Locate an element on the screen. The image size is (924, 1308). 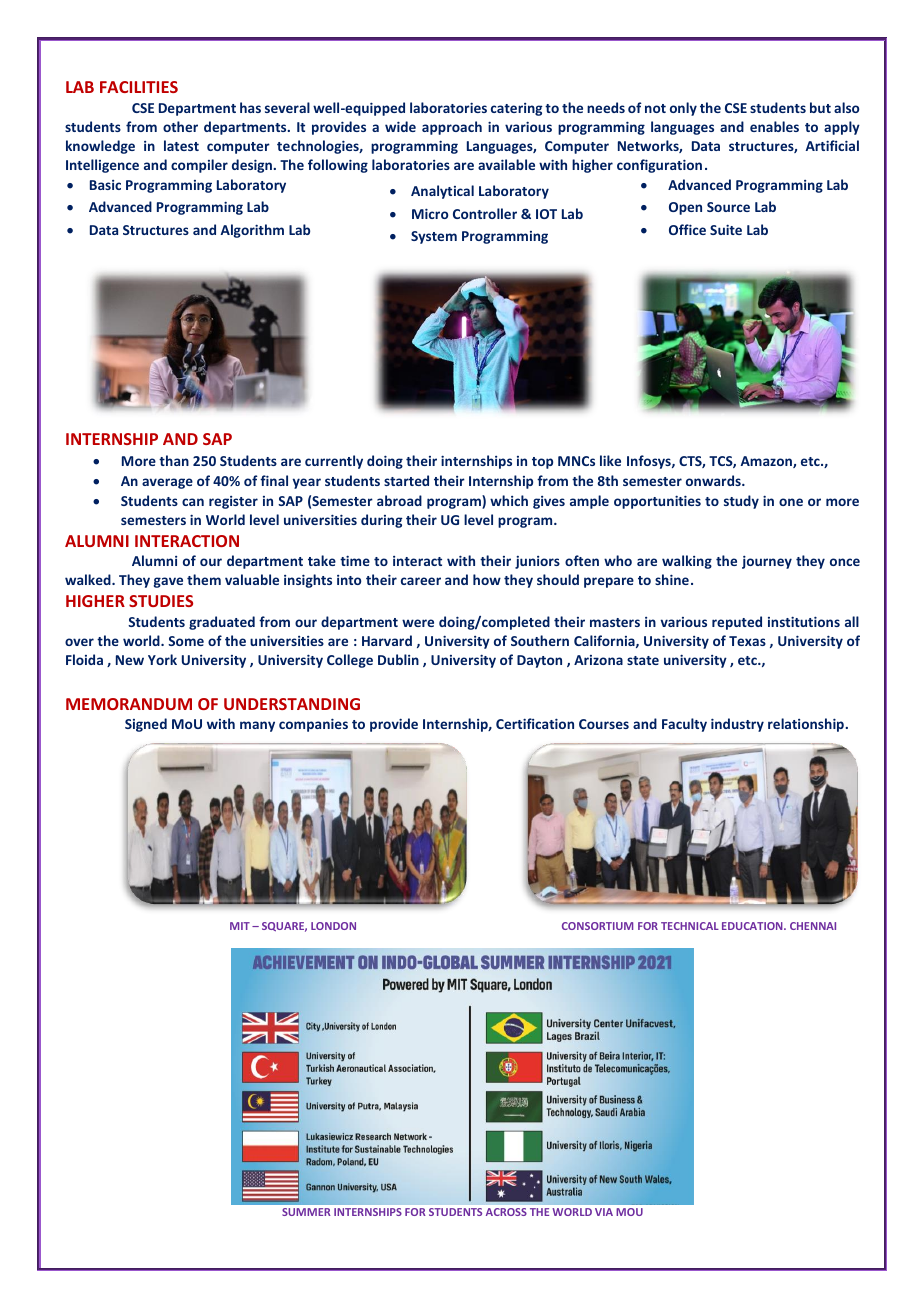
approach is located at coordinates (452, 128).
